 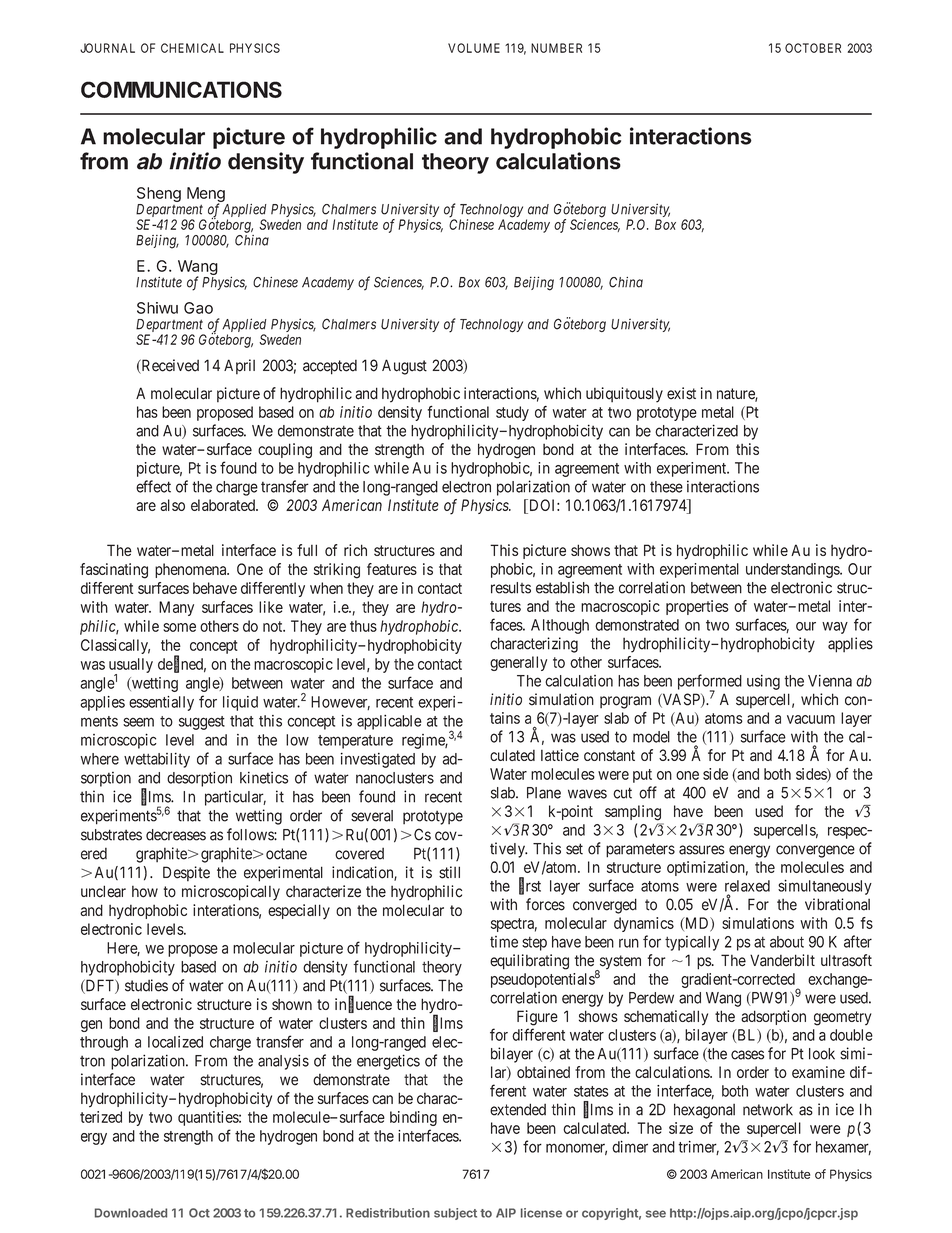 What do you see at coordinates (181, 89) in the document?
I see `COMMUNICATIONS` at bounding box center [181, 89].
